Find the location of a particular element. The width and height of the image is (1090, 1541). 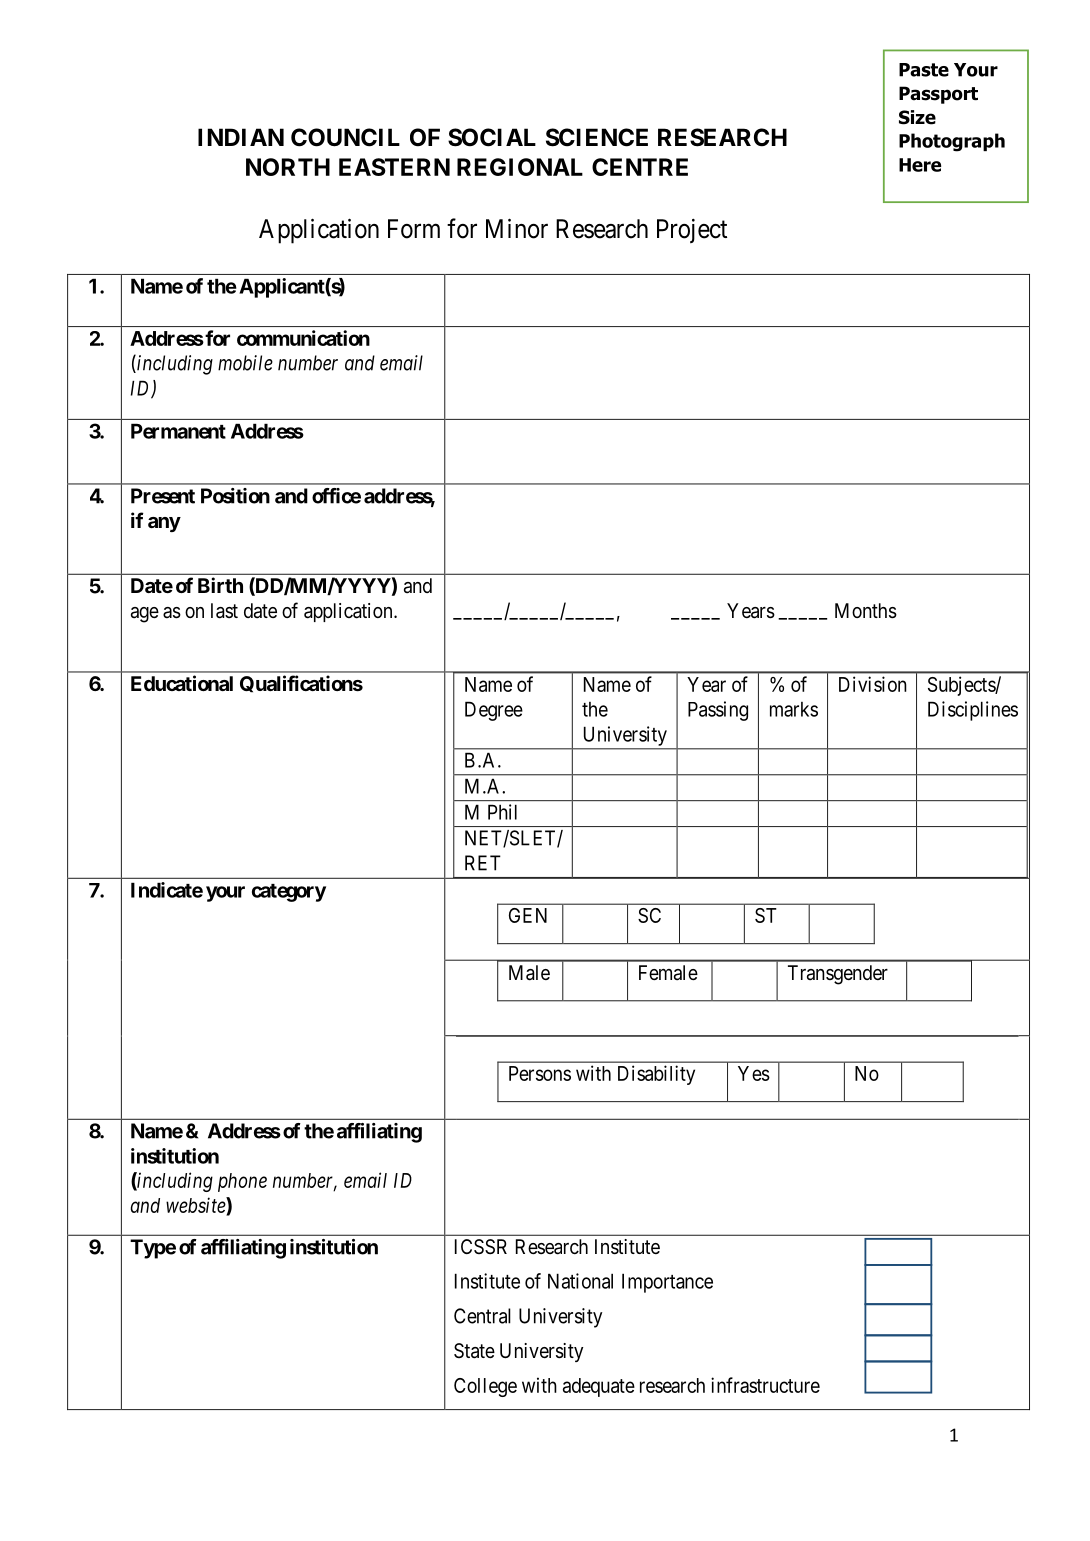

Division is located at coordinates (873, 684).
